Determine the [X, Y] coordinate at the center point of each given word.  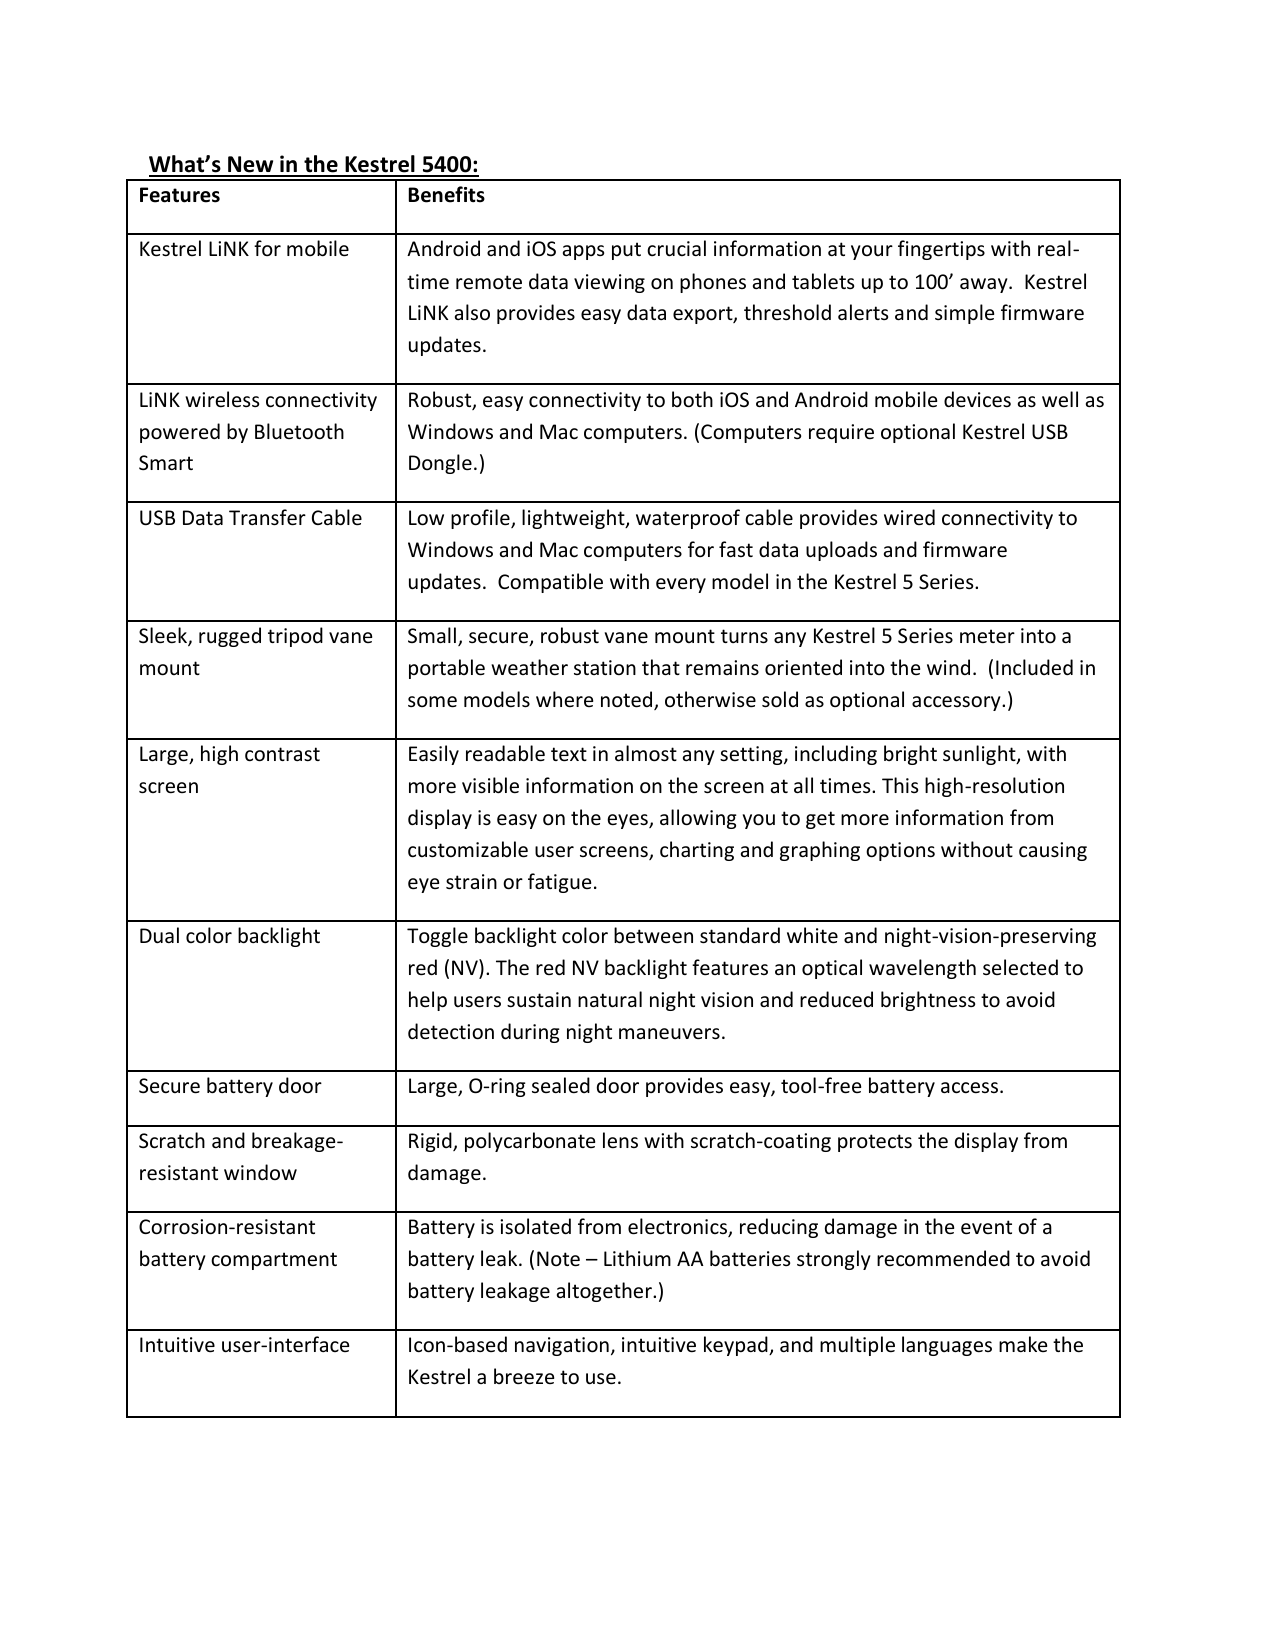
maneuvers [669, 1034]
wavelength [922, 969]
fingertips [941, 250]
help [428, 1001]
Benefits [447, 194]
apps [583, 252]
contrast [282, 754]
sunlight [980, 755]
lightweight [574, 519]
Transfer [267, 517]
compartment [274, 1261]
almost [646, 753]
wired [909, 517]
